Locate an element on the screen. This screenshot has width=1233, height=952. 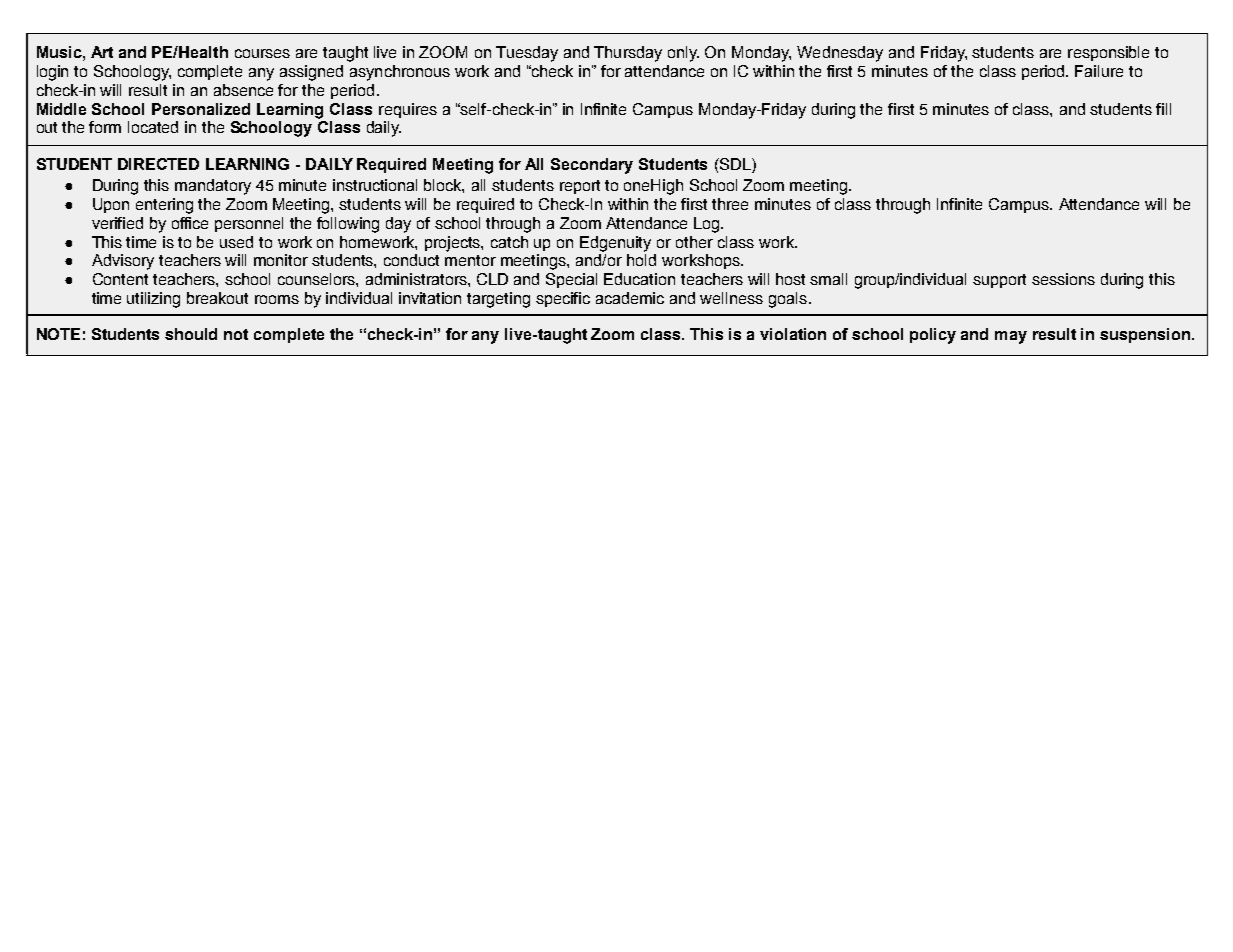
office is located at coordinates (190, 223).
